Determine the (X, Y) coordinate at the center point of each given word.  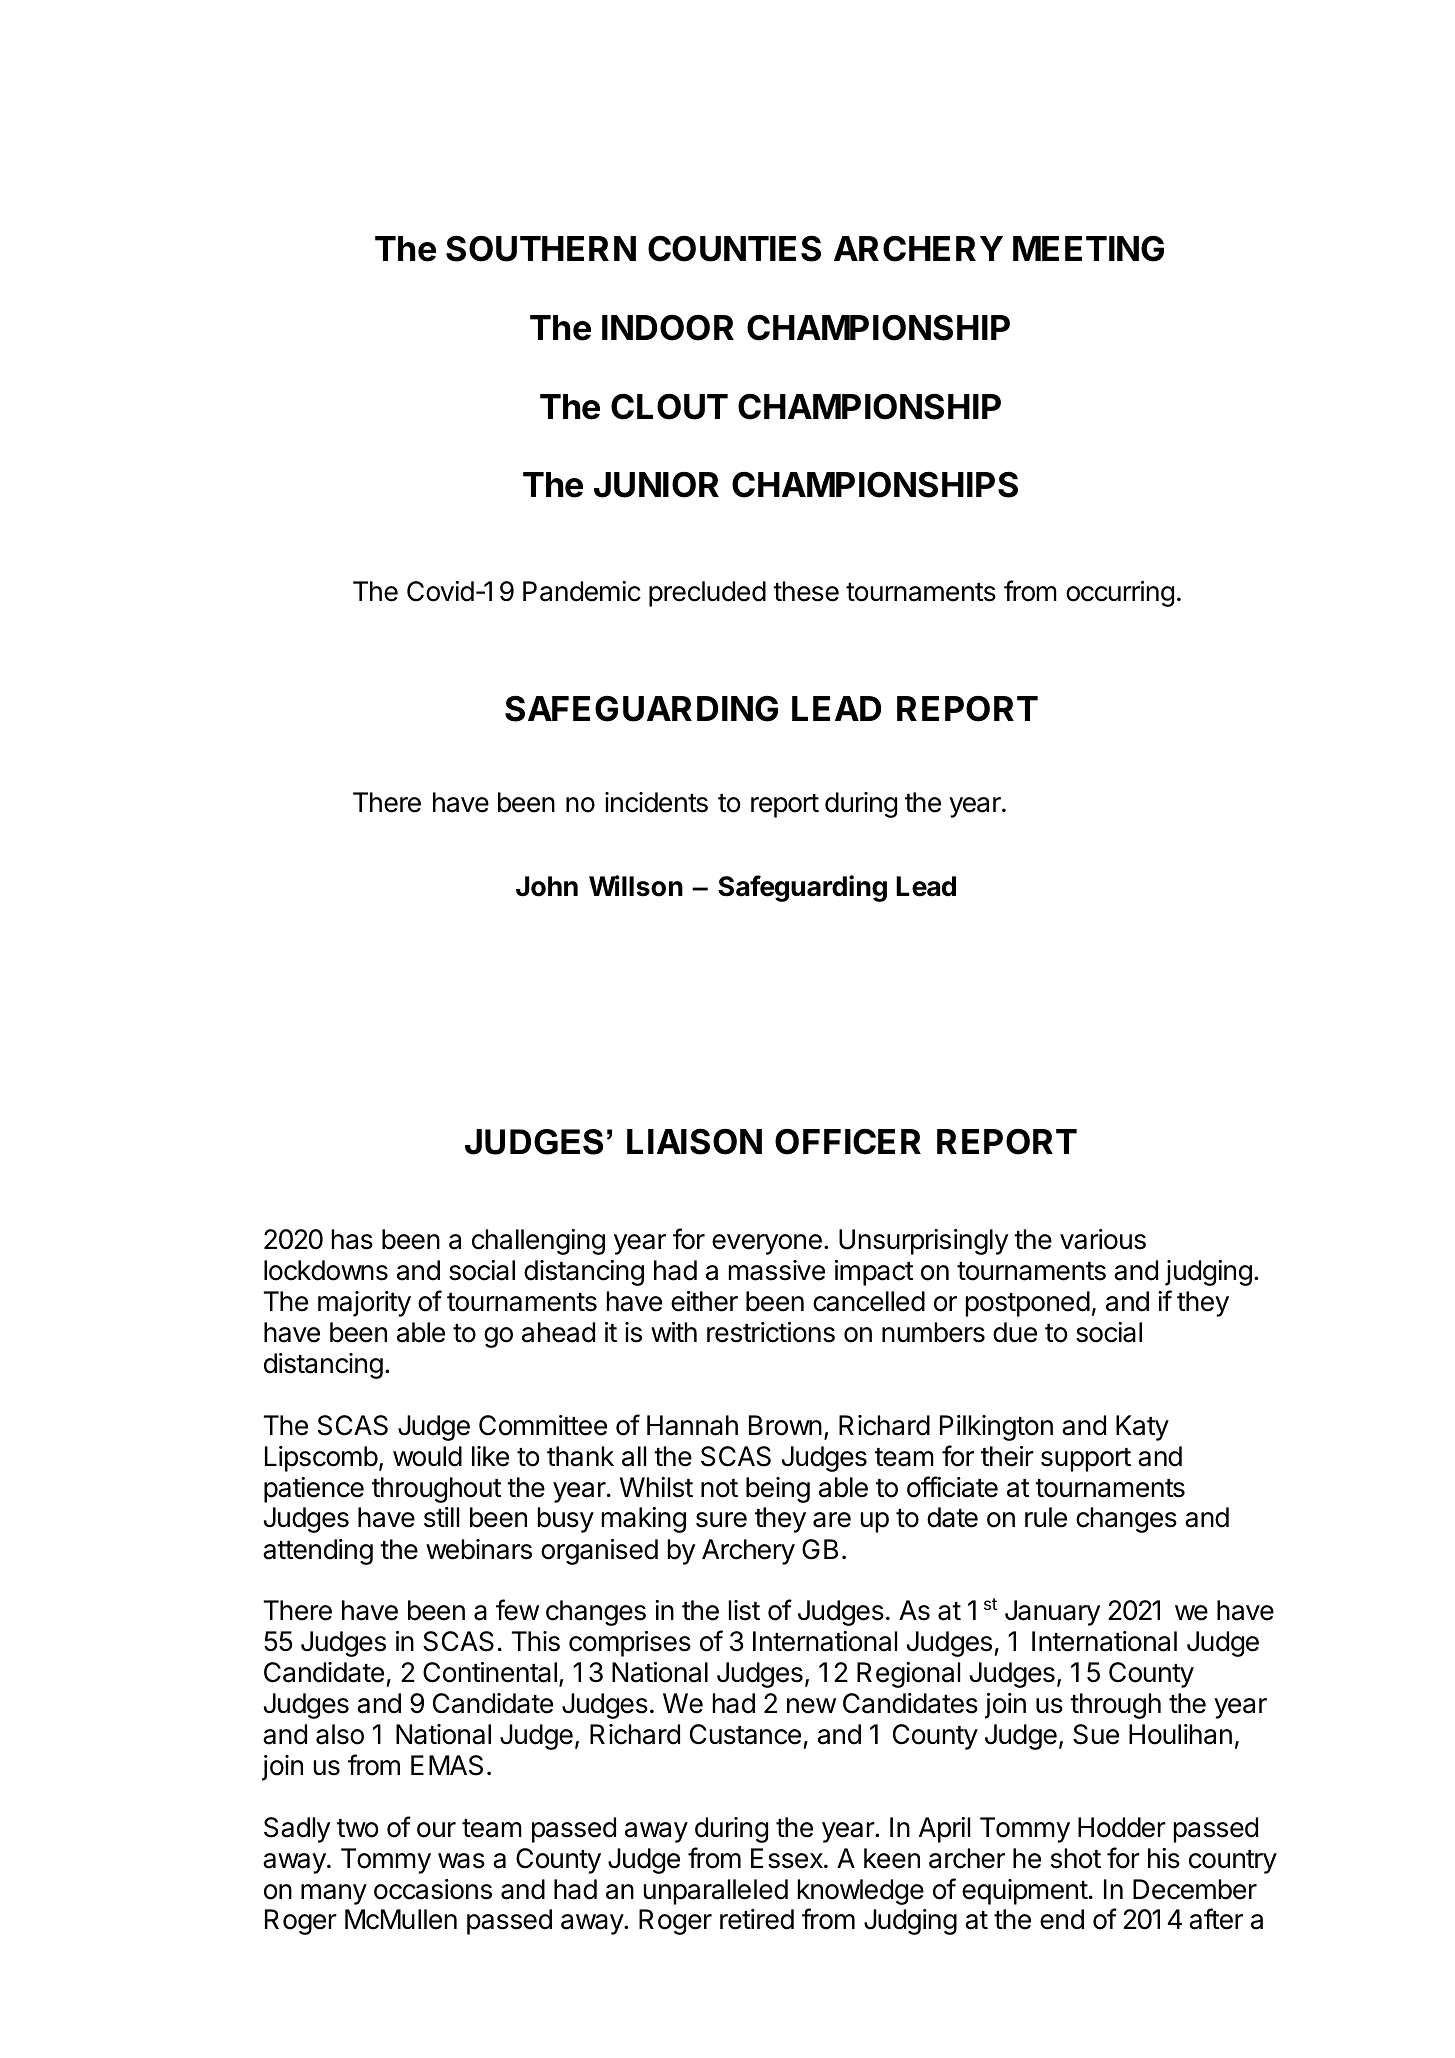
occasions (433, 1889)
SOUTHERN (541, 248)
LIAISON (694, 1141)
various (1103, 1239)
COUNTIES (734, 248)
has (352, 1239)
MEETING (1088, 248)
